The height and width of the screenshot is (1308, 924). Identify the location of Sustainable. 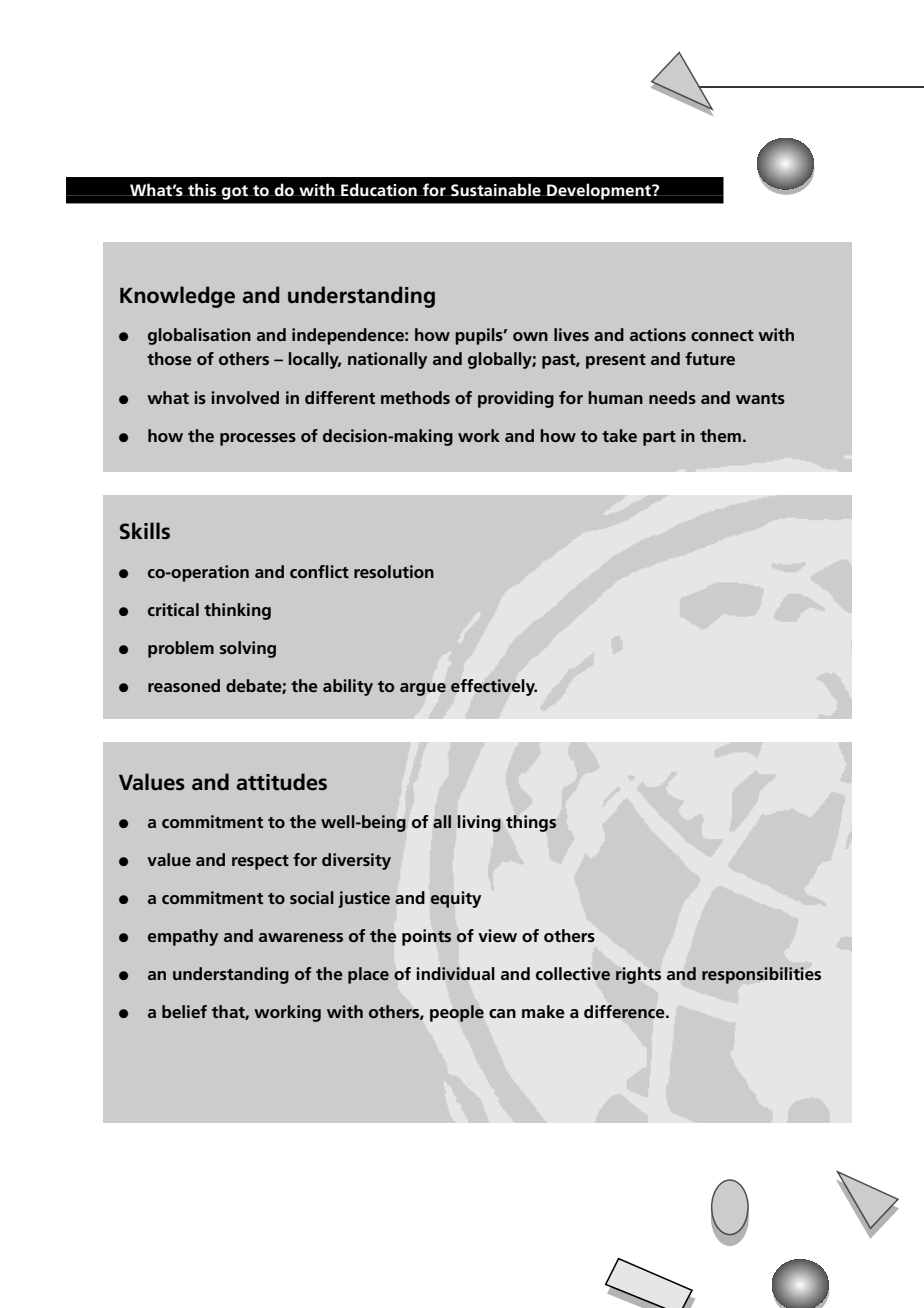
(496, 189).
